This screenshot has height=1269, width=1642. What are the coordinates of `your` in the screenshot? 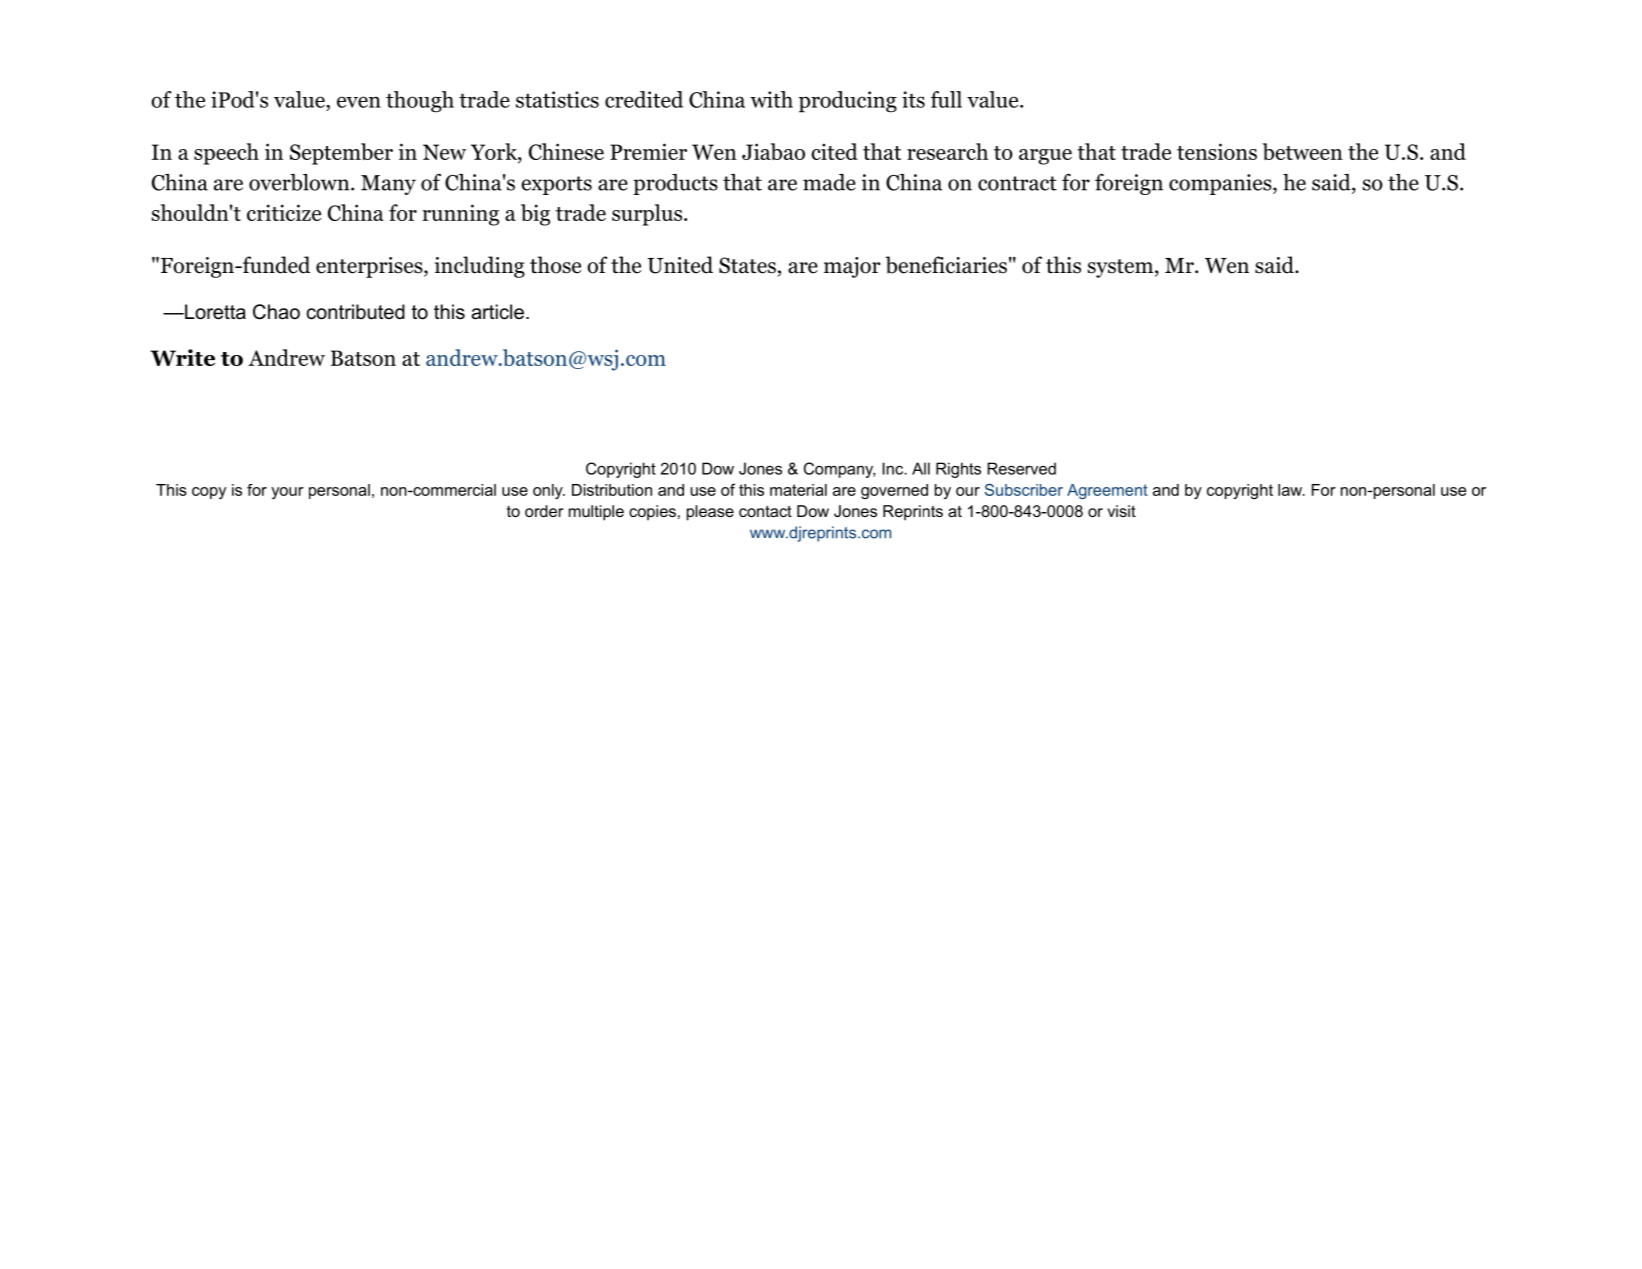 It's located at (287, 493).
